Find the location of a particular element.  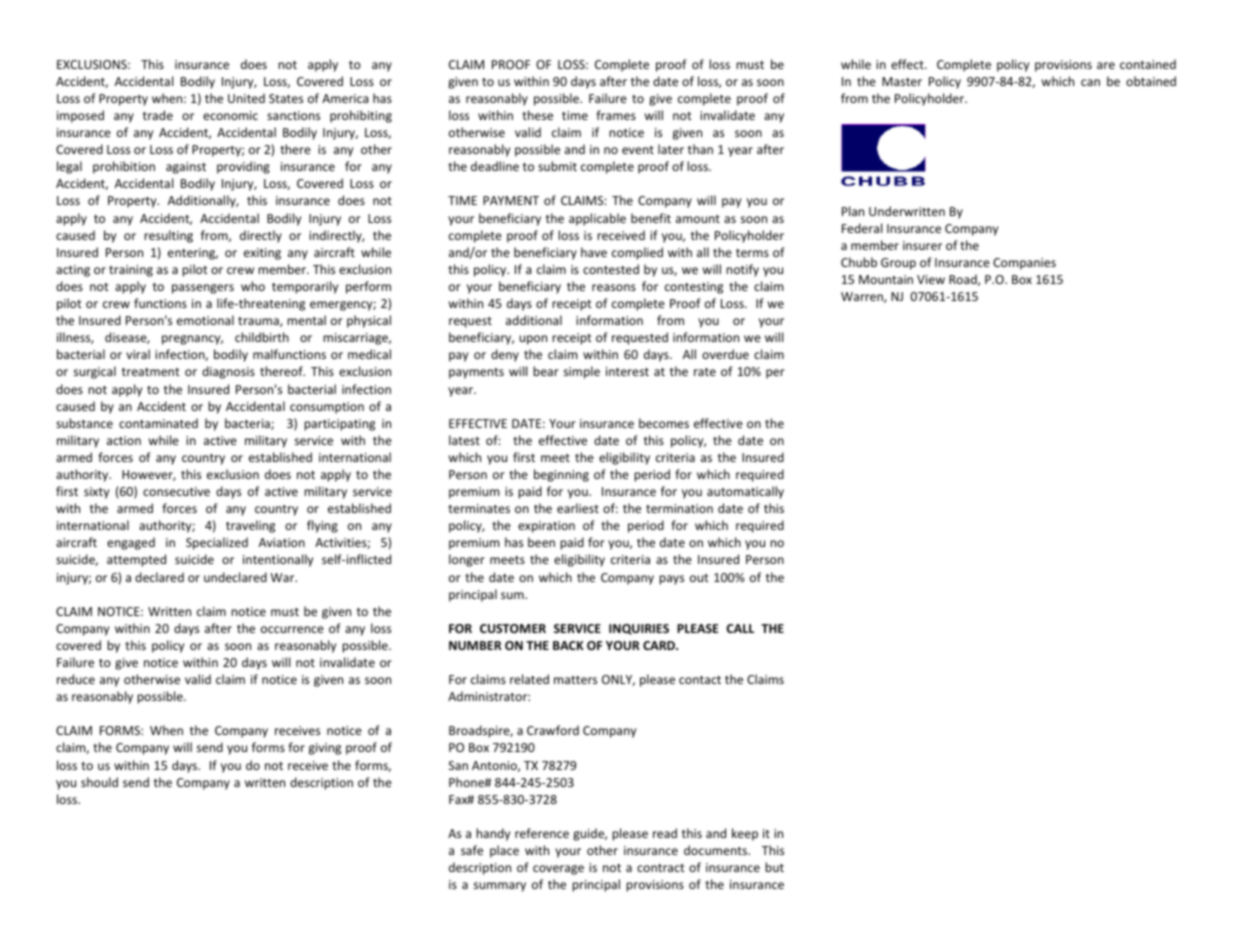

but is located at coordinates (774, 867).
